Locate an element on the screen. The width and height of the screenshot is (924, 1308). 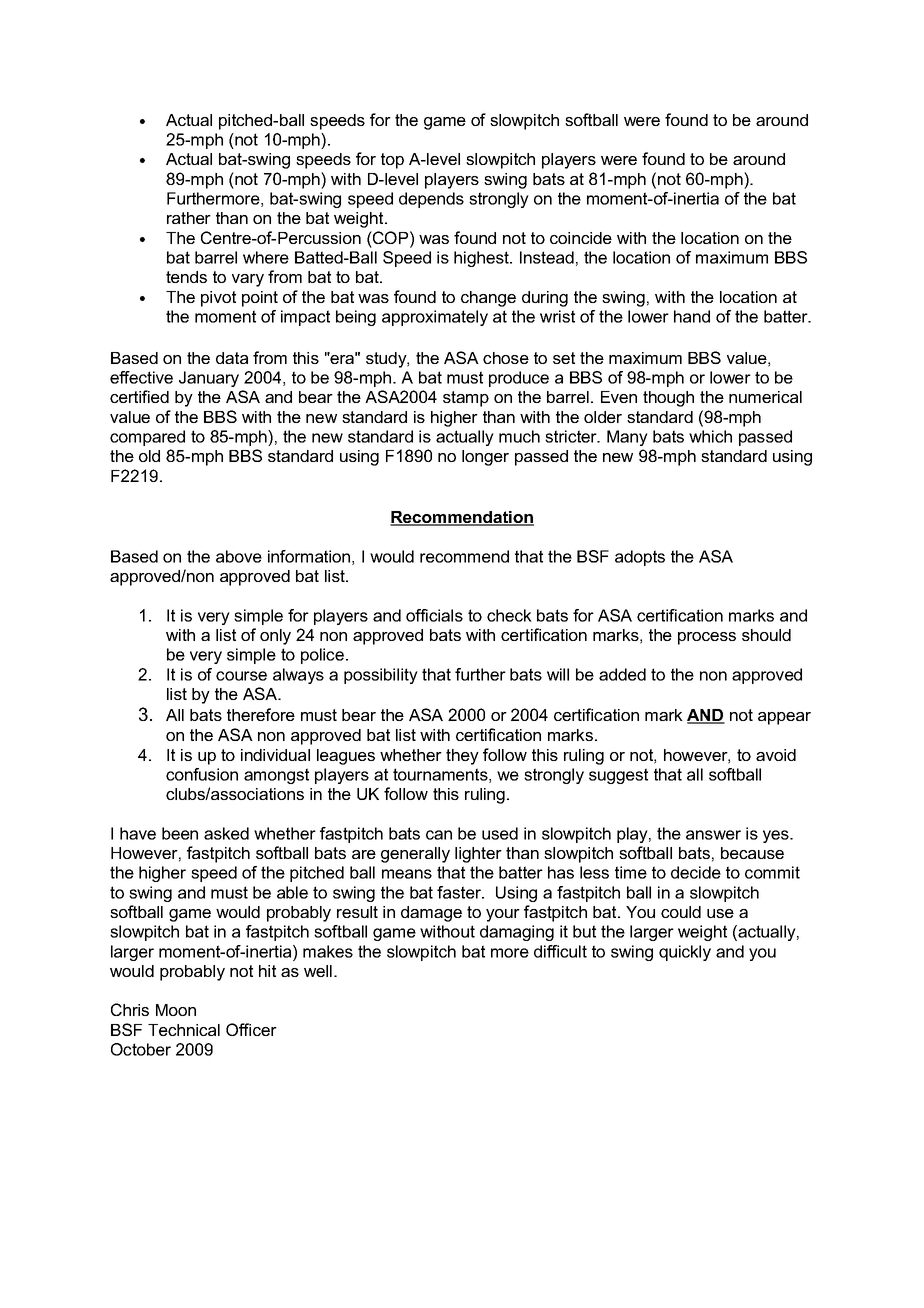
Technical is located at coordinates (184, 1030).
